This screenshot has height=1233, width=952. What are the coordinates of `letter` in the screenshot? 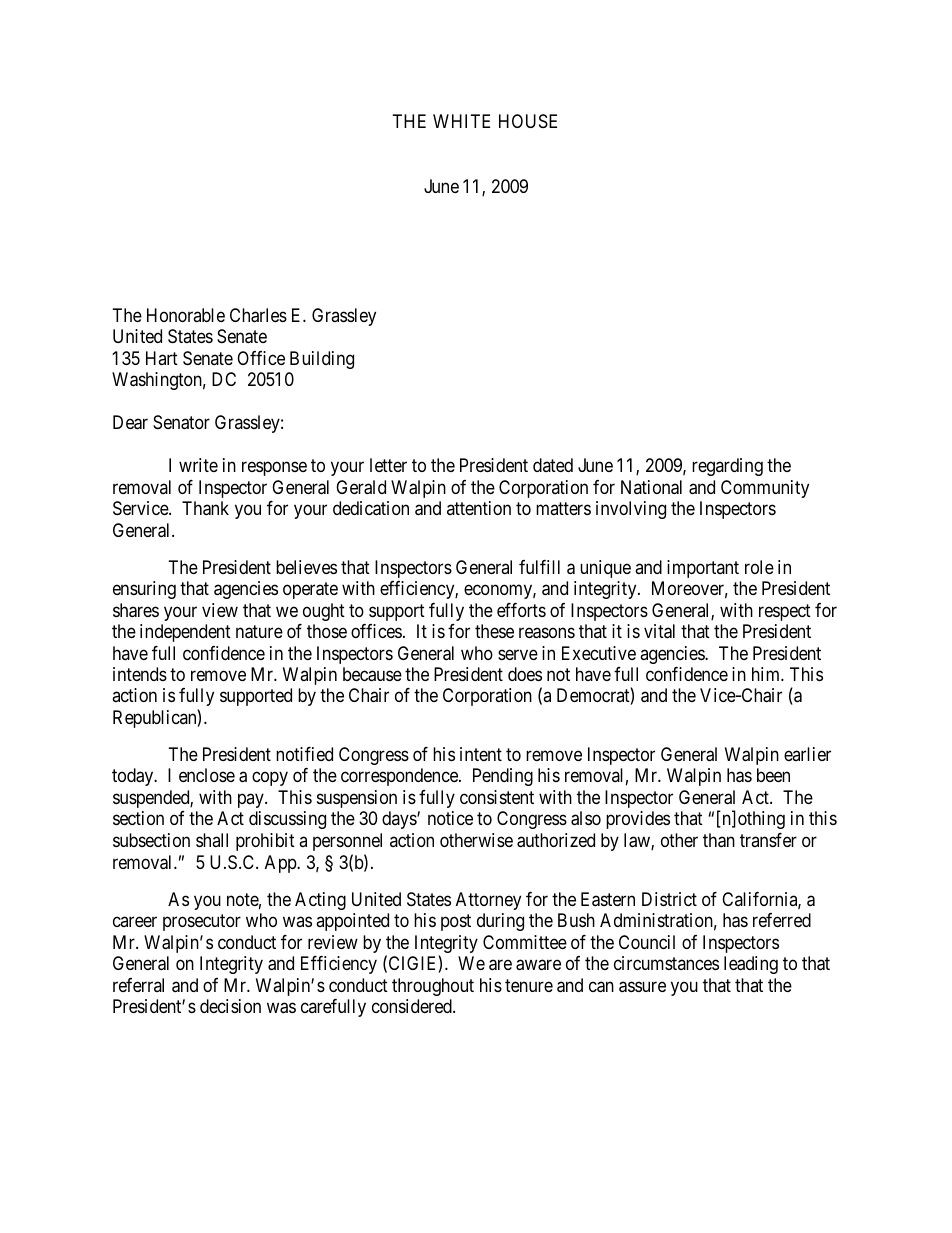 It's located at (388, 465).
